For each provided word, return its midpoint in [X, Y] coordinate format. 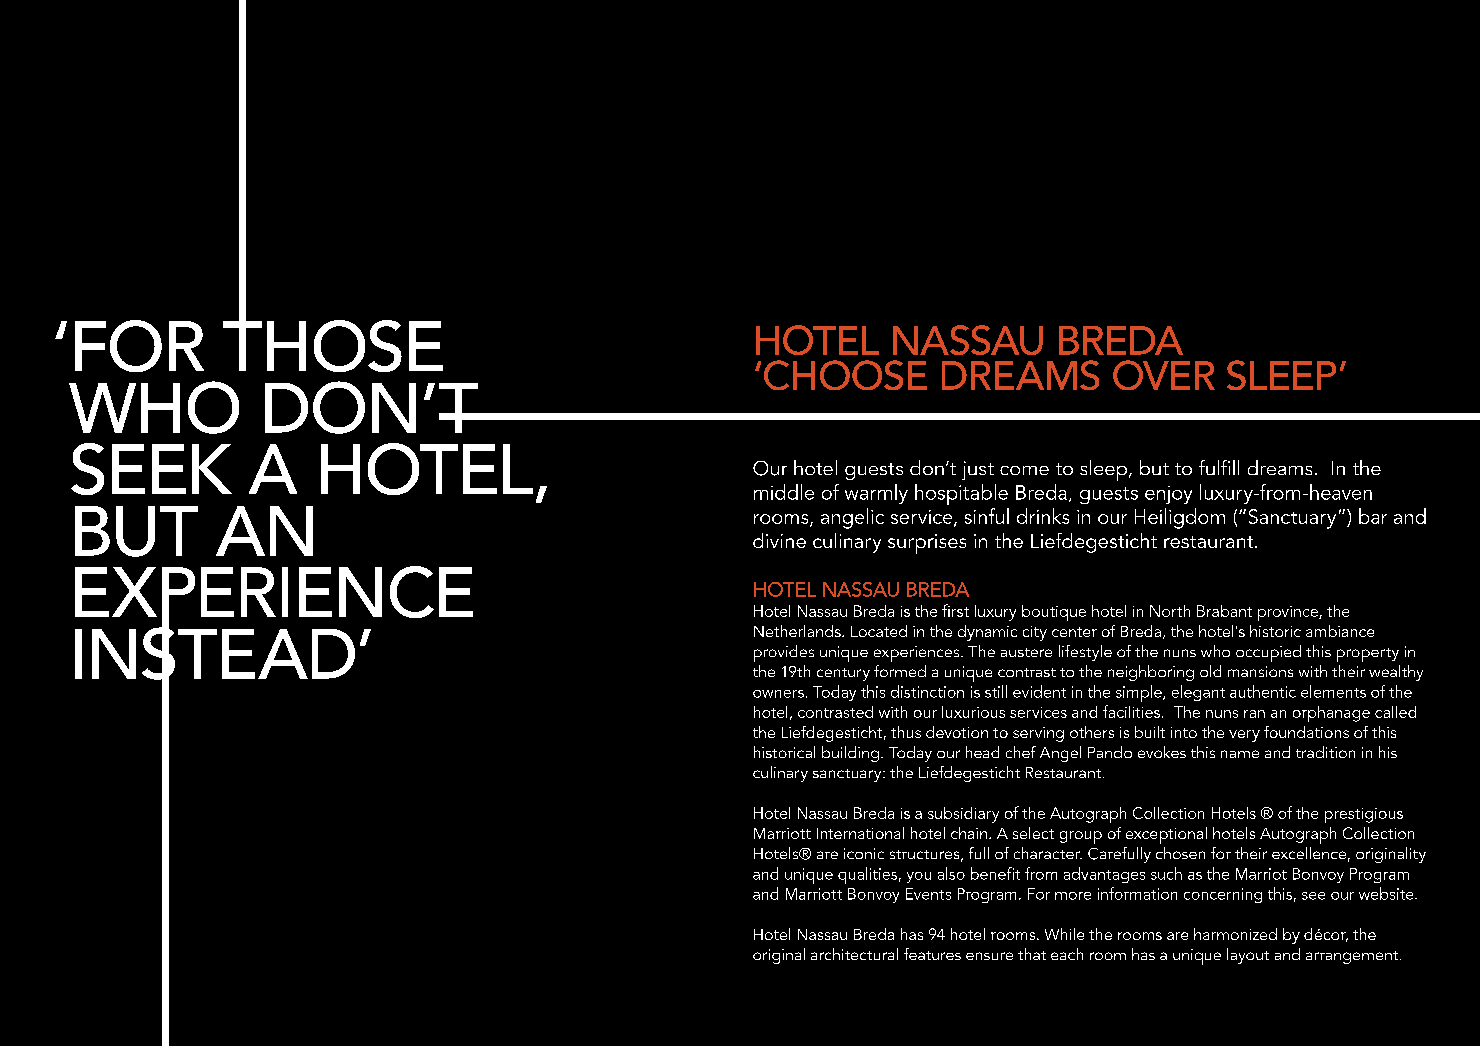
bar [1373, 516]
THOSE [333, 345]
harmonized [1235, 934]
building [850, 754]
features [932, 954]
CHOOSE [845, 375]
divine [779, 540]
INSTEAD [215, 653]
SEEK [151, 469]
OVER [1164, 375]
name [1240, 754]
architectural [854, 954]
